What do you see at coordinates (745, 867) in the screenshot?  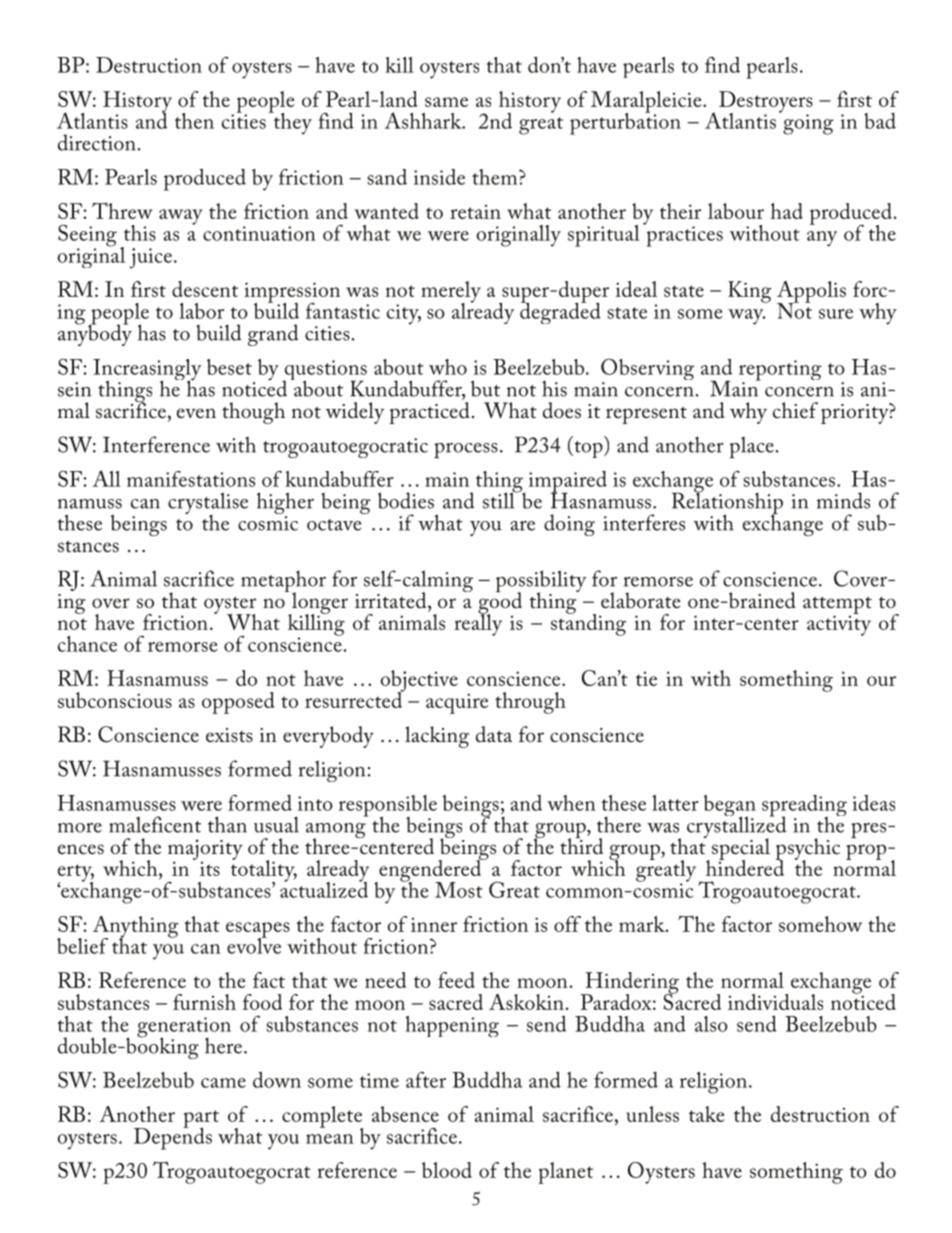 I see `hindered` at bounding box center [745, 867].
